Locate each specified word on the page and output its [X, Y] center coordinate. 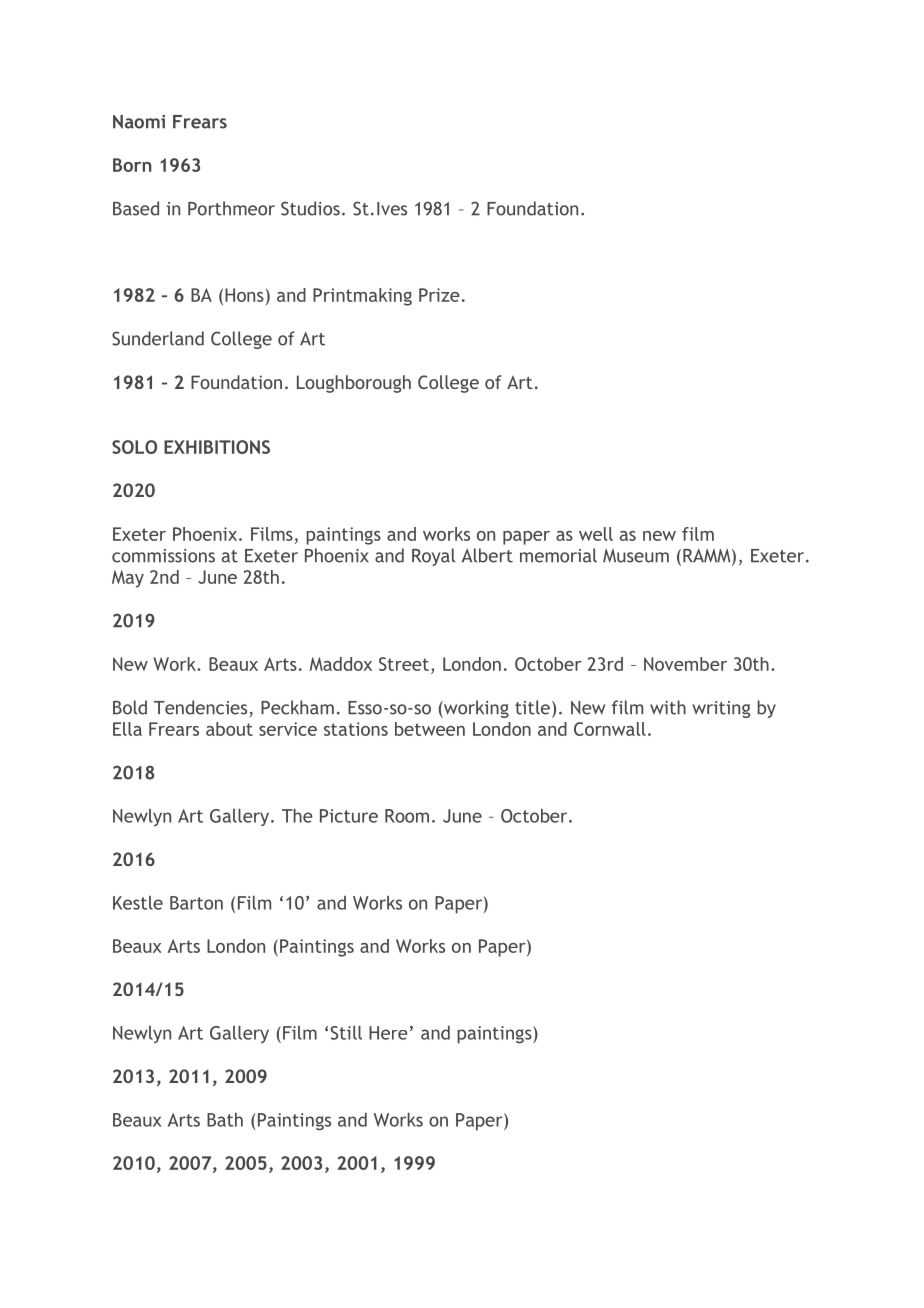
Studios [310, 208]
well [596, 534]
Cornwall [610, 729]
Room [407, 816]
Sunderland [158, 338]
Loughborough [354, 384]
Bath [225, 1120]
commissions [163, 556]
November [685, 664]
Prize [439, 295]
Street [404, 664]
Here [388, 1033]
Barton [196, 903]
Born [132, 165]
